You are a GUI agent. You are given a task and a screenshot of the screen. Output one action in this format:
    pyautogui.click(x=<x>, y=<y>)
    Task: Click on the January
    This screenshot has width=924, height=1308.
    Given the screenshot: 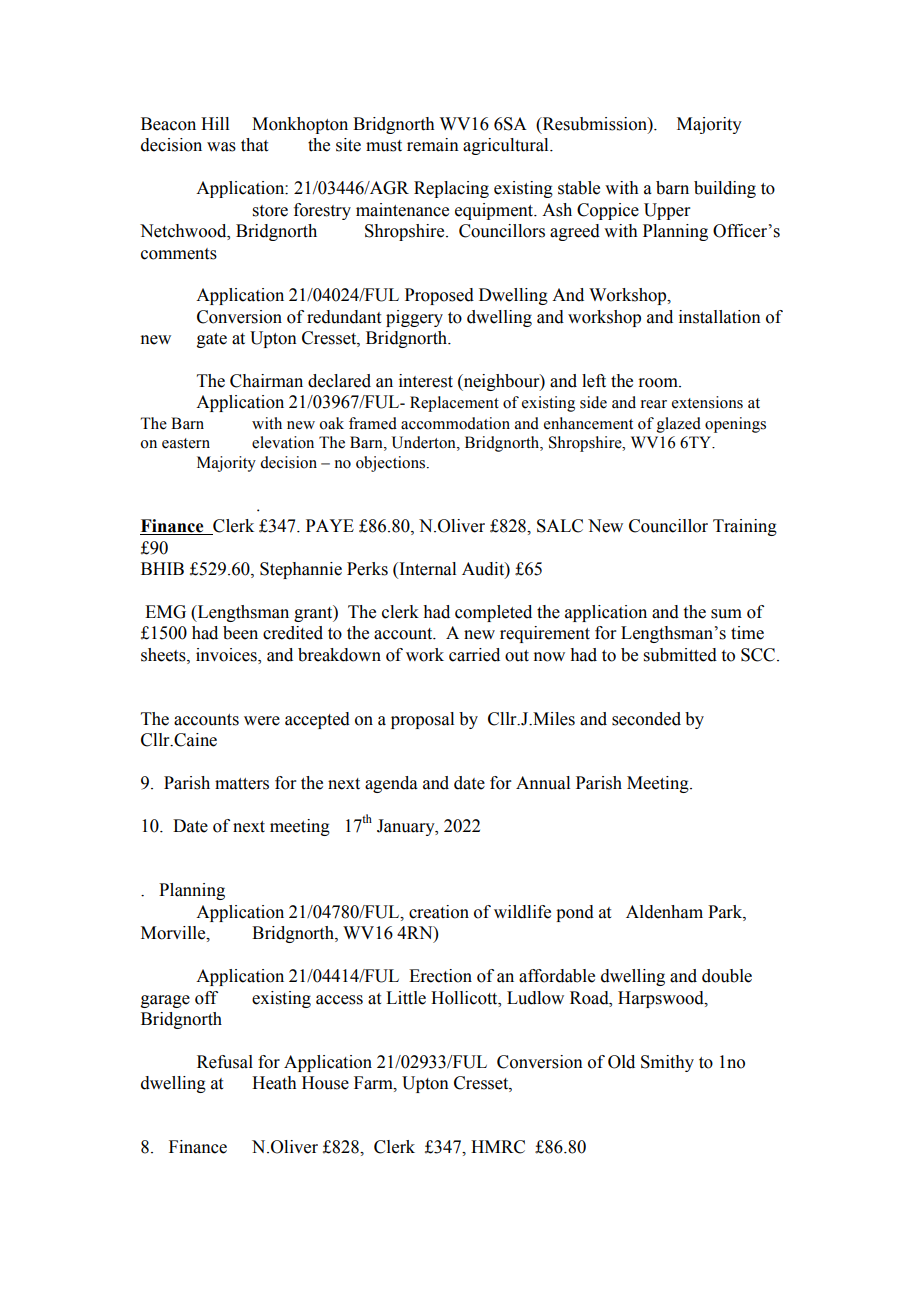 What is the action you would take?
    pyautogui.click(x=407, y=827)
